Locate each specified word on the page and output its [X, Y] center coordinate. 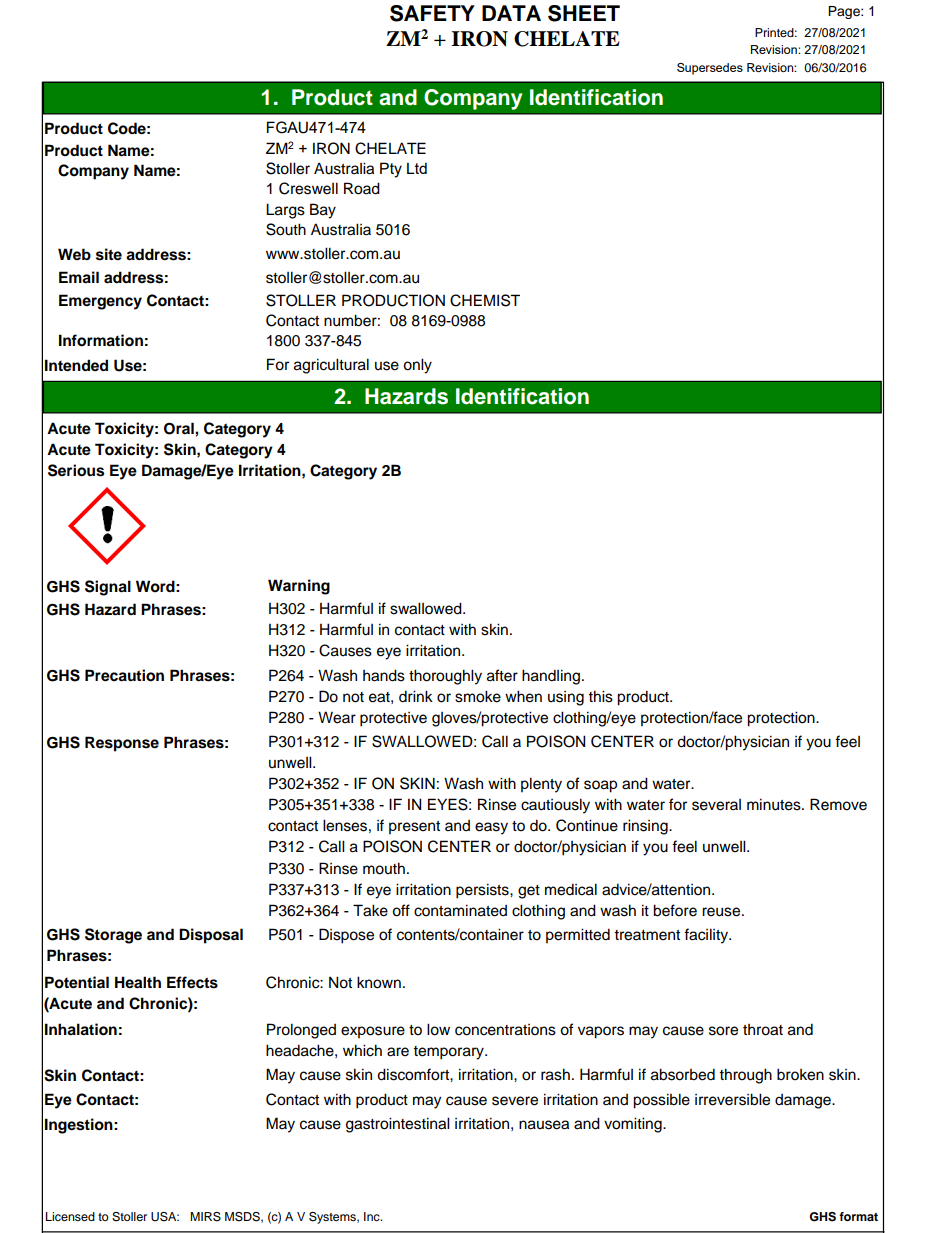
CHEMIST [485, 300]
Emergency [100, 302]
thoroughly [445, 677]
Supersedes [710, 69]
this [600, 696]
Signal [108, 588]
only [417, 366]
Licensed [70, 1216]
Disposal [211, 936]
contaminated [460, 910]
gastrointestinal [398, 1125]
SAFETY [432, 13]
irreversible [732, 1099]
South [286, 229]
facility [707, 936]
